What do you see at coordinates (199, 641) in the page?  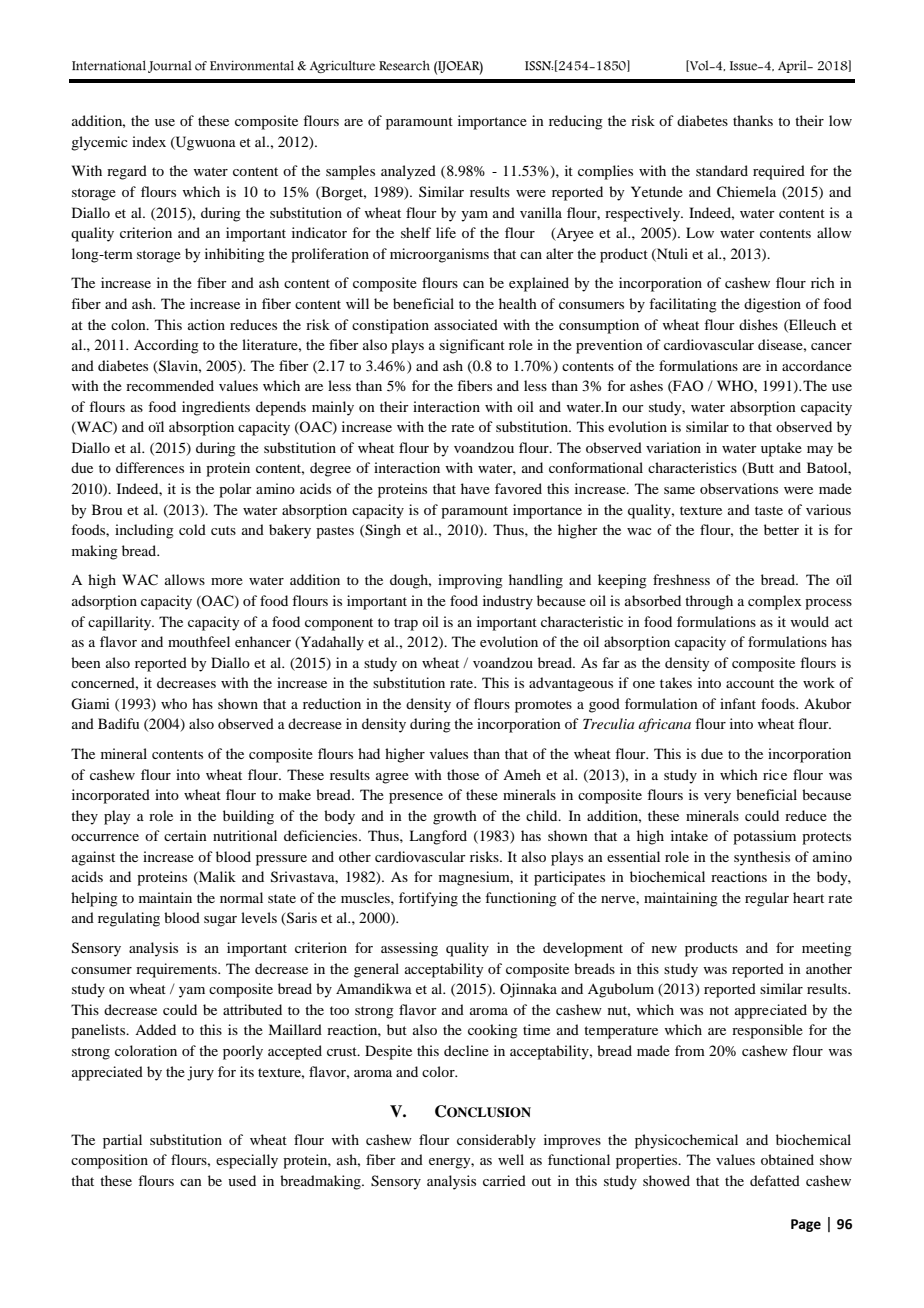 I see `mouthfeel` at bounding box center [199, 641].
